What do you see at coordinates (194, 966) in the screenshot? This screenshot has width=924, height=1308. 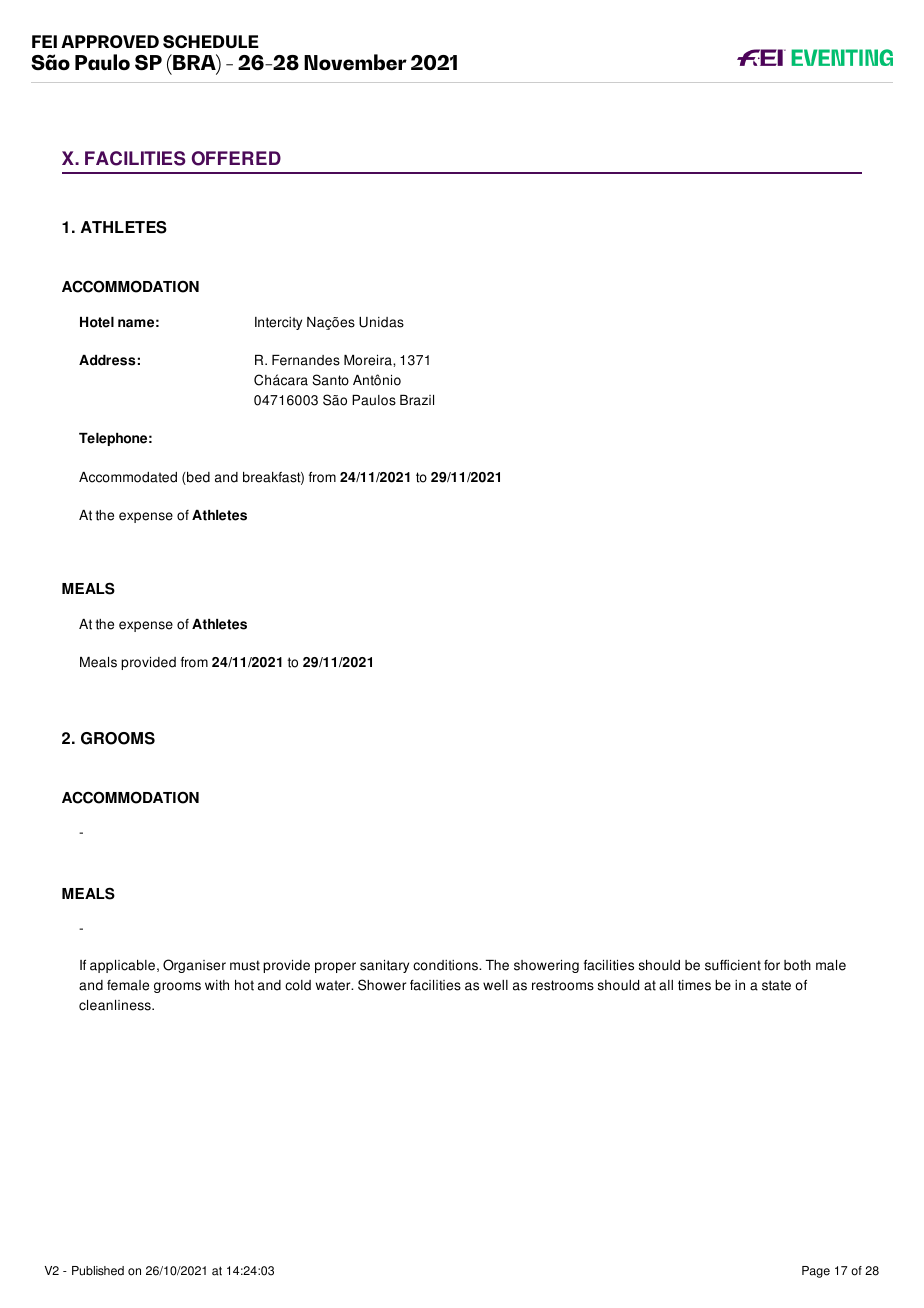 I see `Organiser` at bounding box center [194, 966].
